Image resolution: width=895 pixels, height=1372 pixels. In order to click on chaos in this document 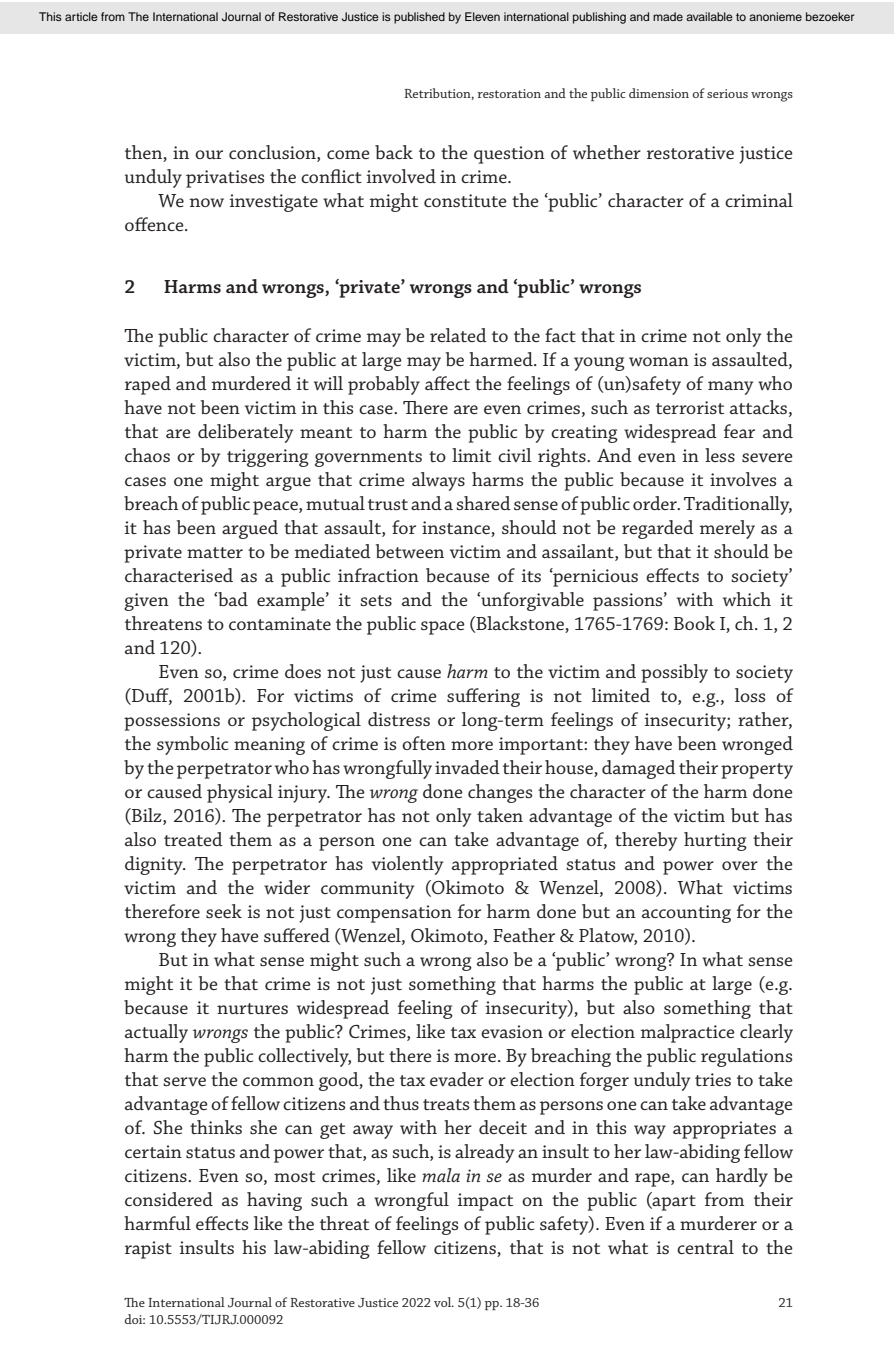, I will do `click(147, 455)`.
